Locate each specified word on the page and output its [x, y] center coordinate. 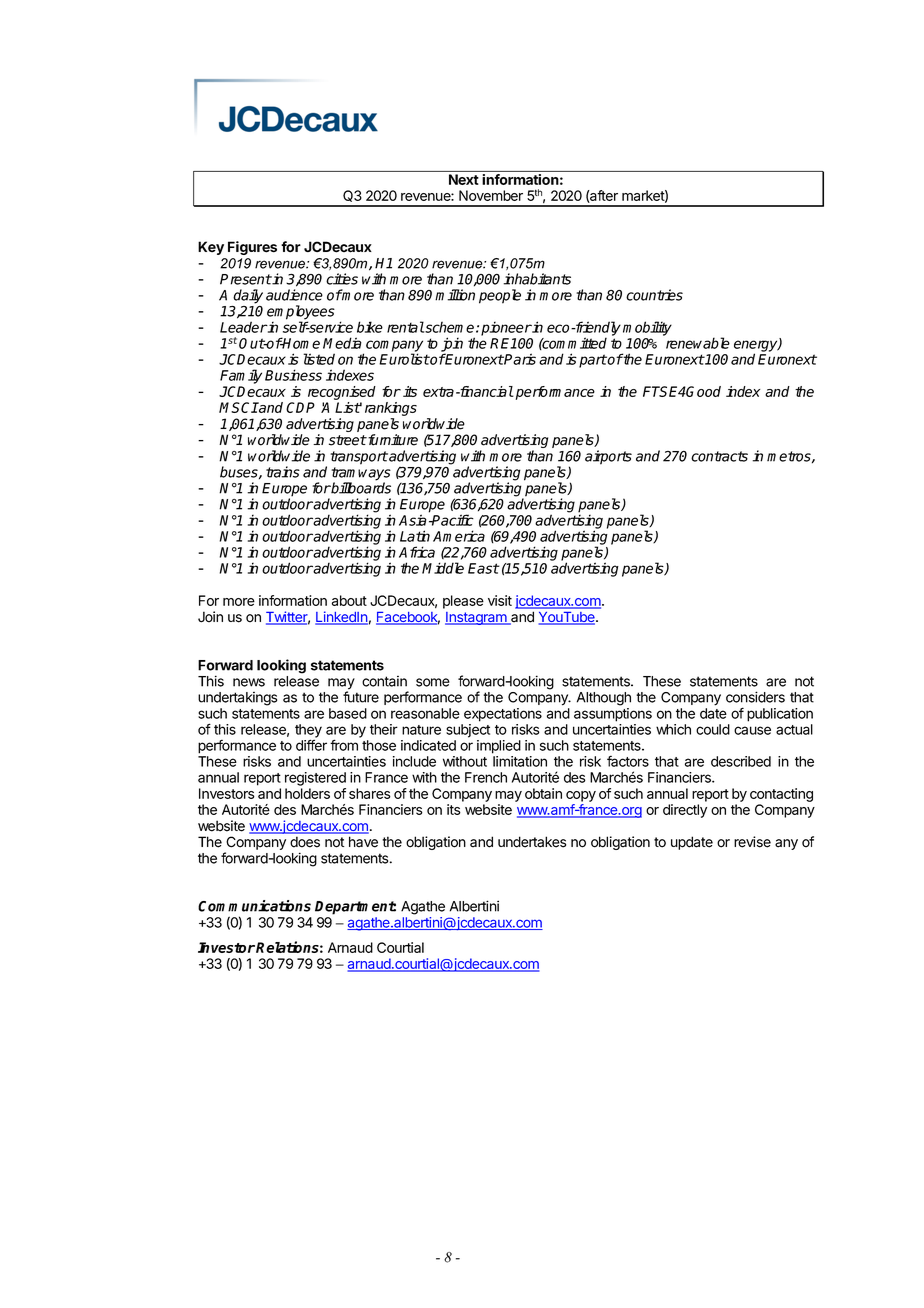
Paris [519, 359]
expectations [503, 715]
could [713, 729]
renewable [698, 343]
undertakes [532, 842]
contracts [719, 456]
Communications [254, 906]
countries [654, 295]
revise [752, 842]
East [483, 568]
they [308, 732]
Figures [252, 248]
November [491, 195]
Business [293, 375]
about [349, 600]
